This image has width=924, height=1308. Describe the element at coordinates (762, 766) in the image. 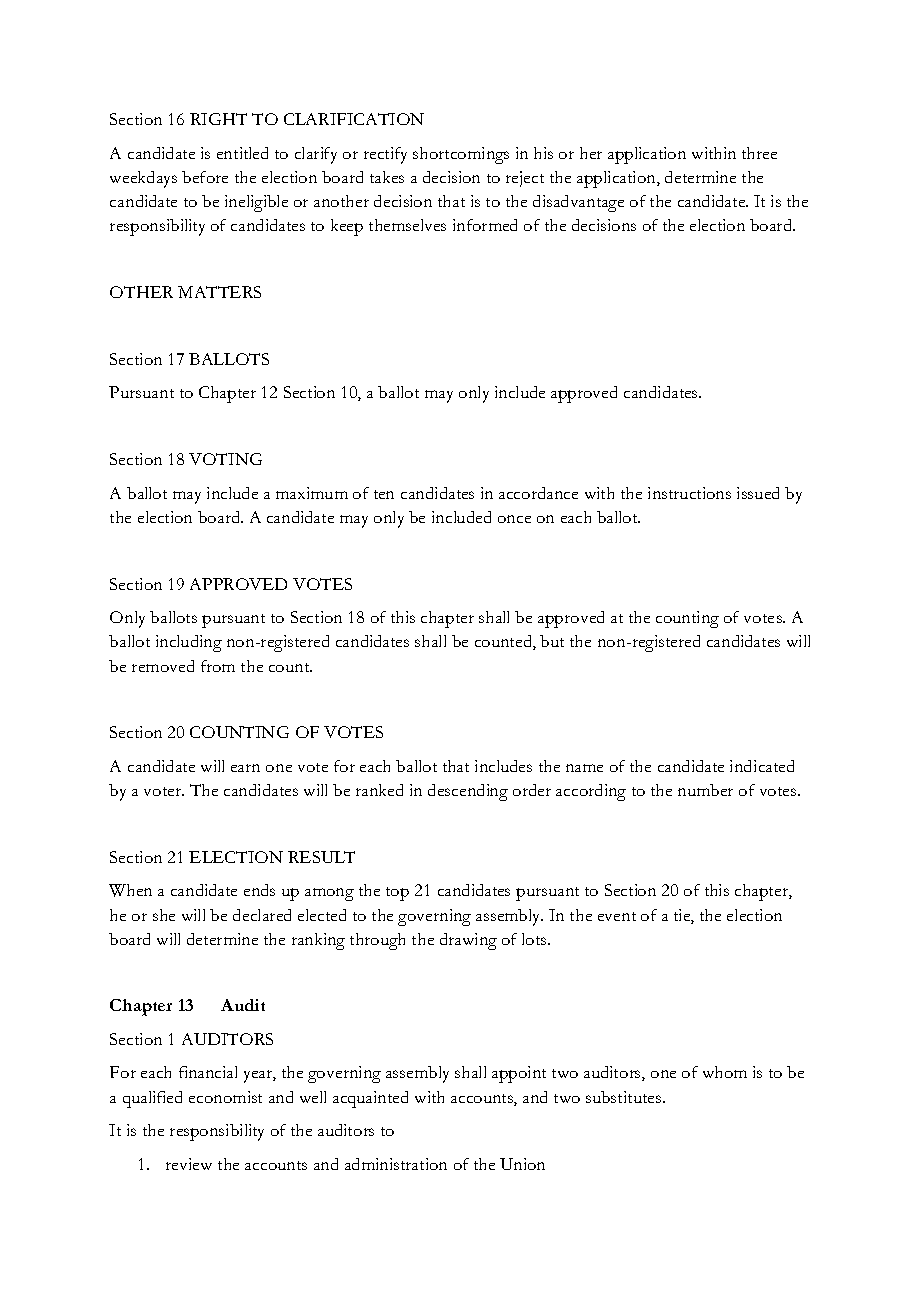

I see `indicated` at that location.
